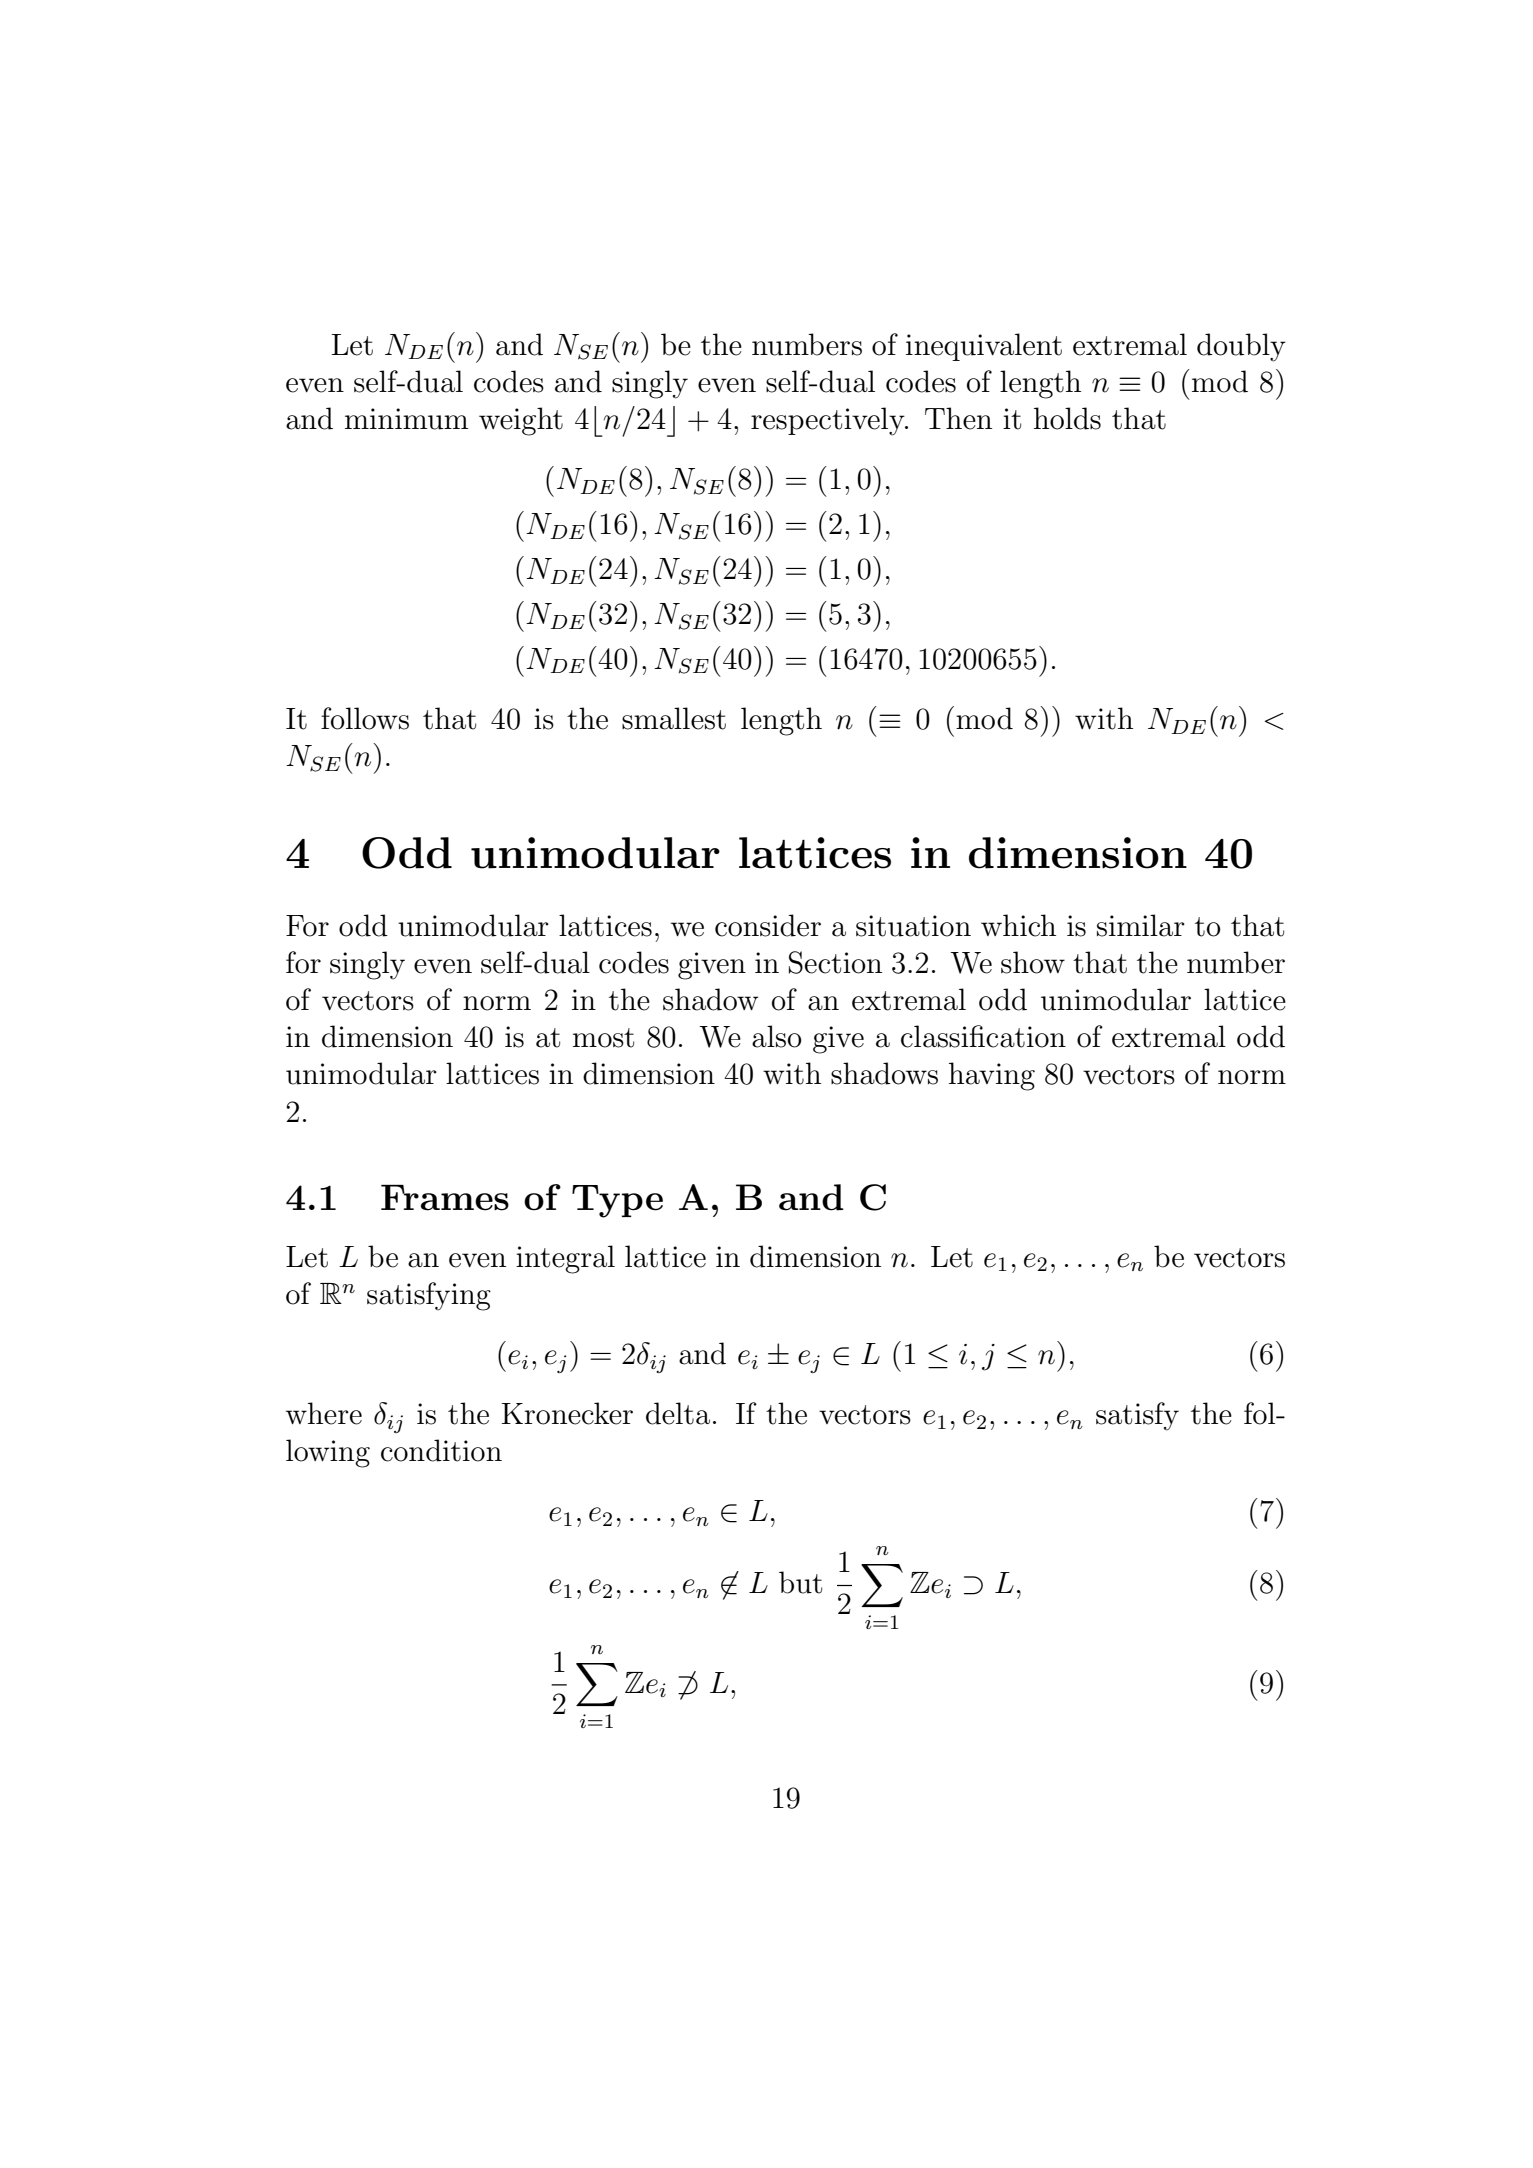  What do you see at coordinates (1067, 418) in the document?
I see `holds` at bounding box center [1067, 418].
